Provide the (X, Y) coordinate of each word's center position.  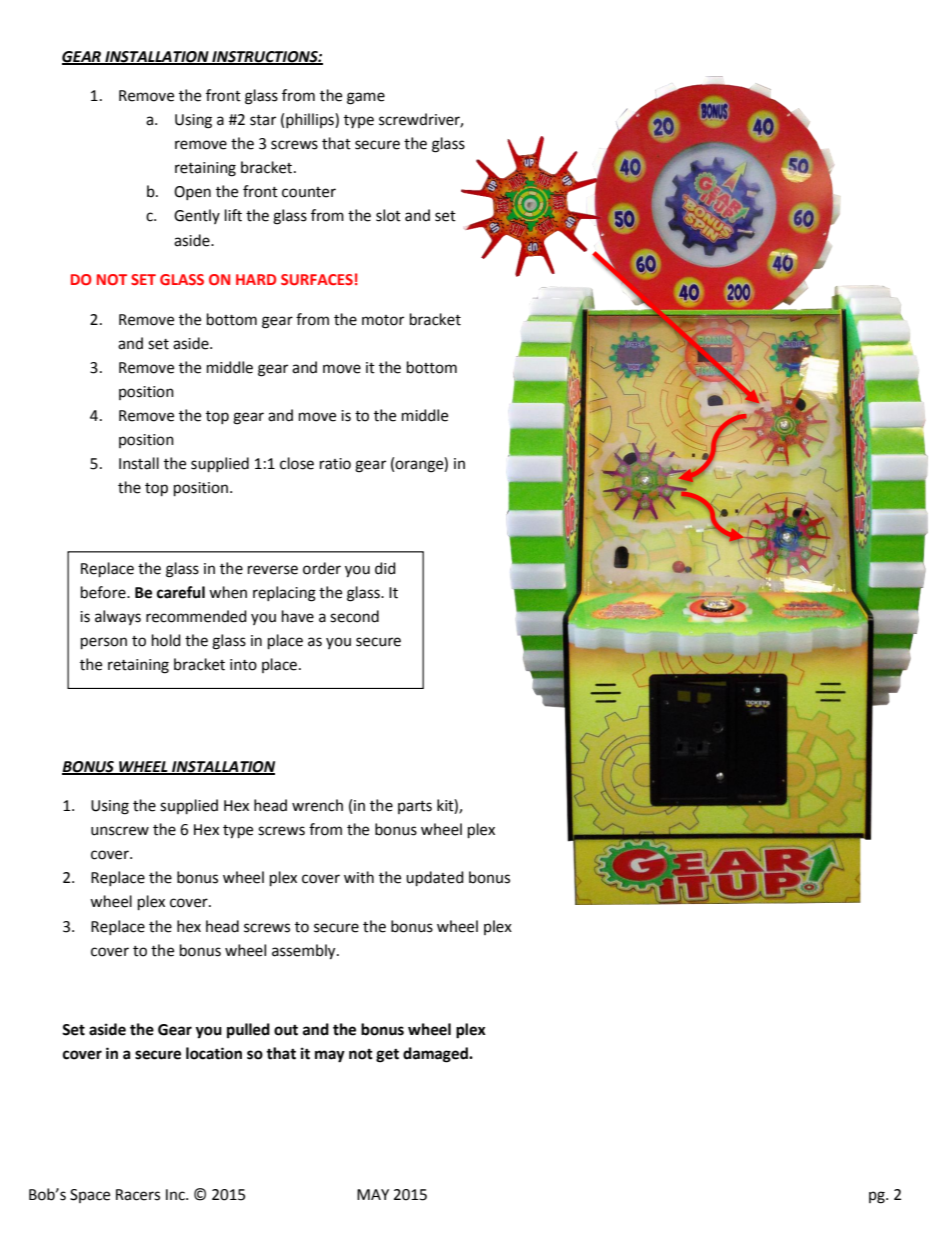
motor (383, 320)
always (118, 617)
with (359, 877)
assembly (305, 952)
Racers (138, 1195)
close (297, 463)
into (243, 665)
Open (192, 193)
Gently (197, 216)
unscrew (120, 831)
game (366, 98)
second (354, 616)
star (263, 120)
